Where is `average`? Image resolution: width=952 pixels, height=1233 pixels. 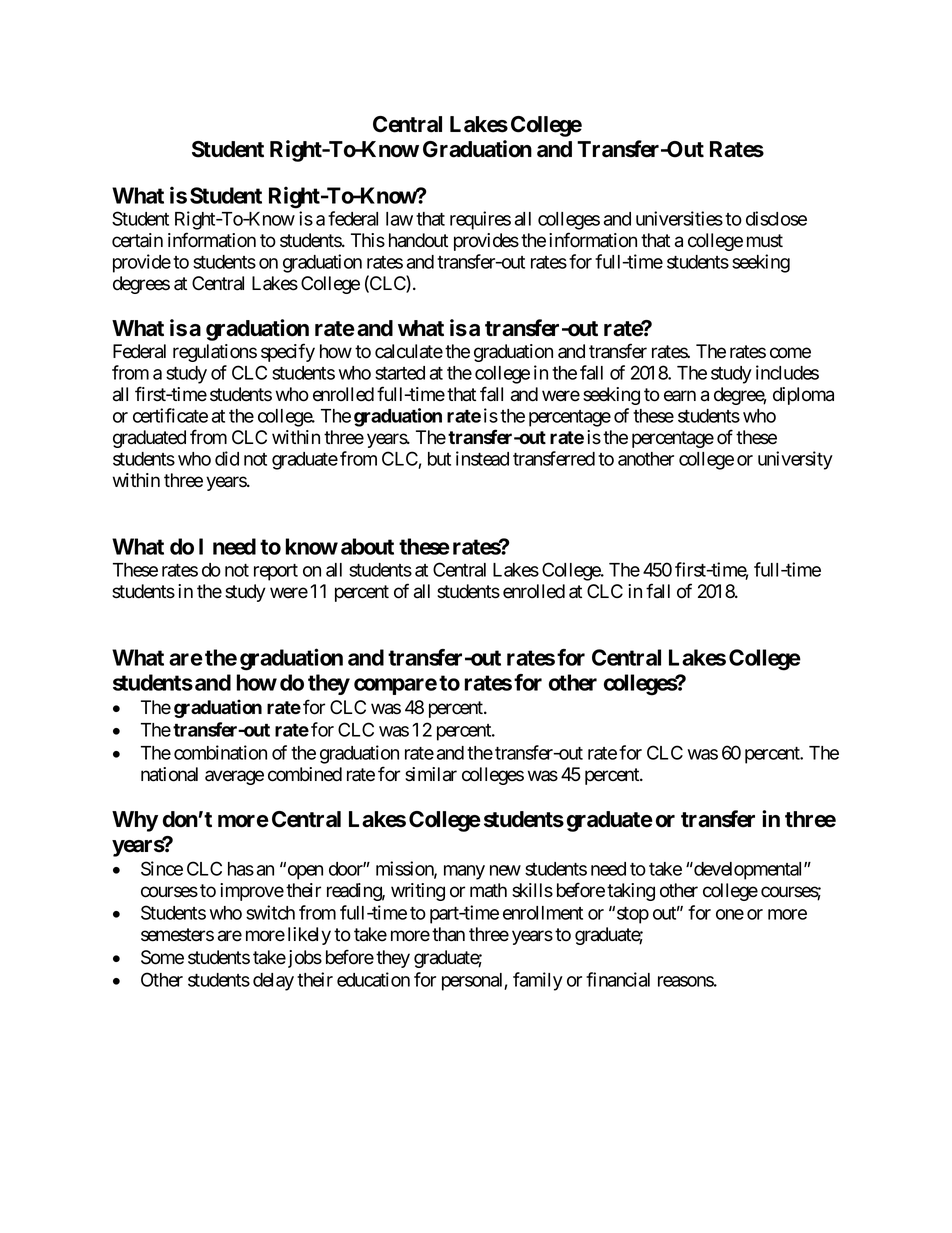
average is located at coordinates (234, 777).
